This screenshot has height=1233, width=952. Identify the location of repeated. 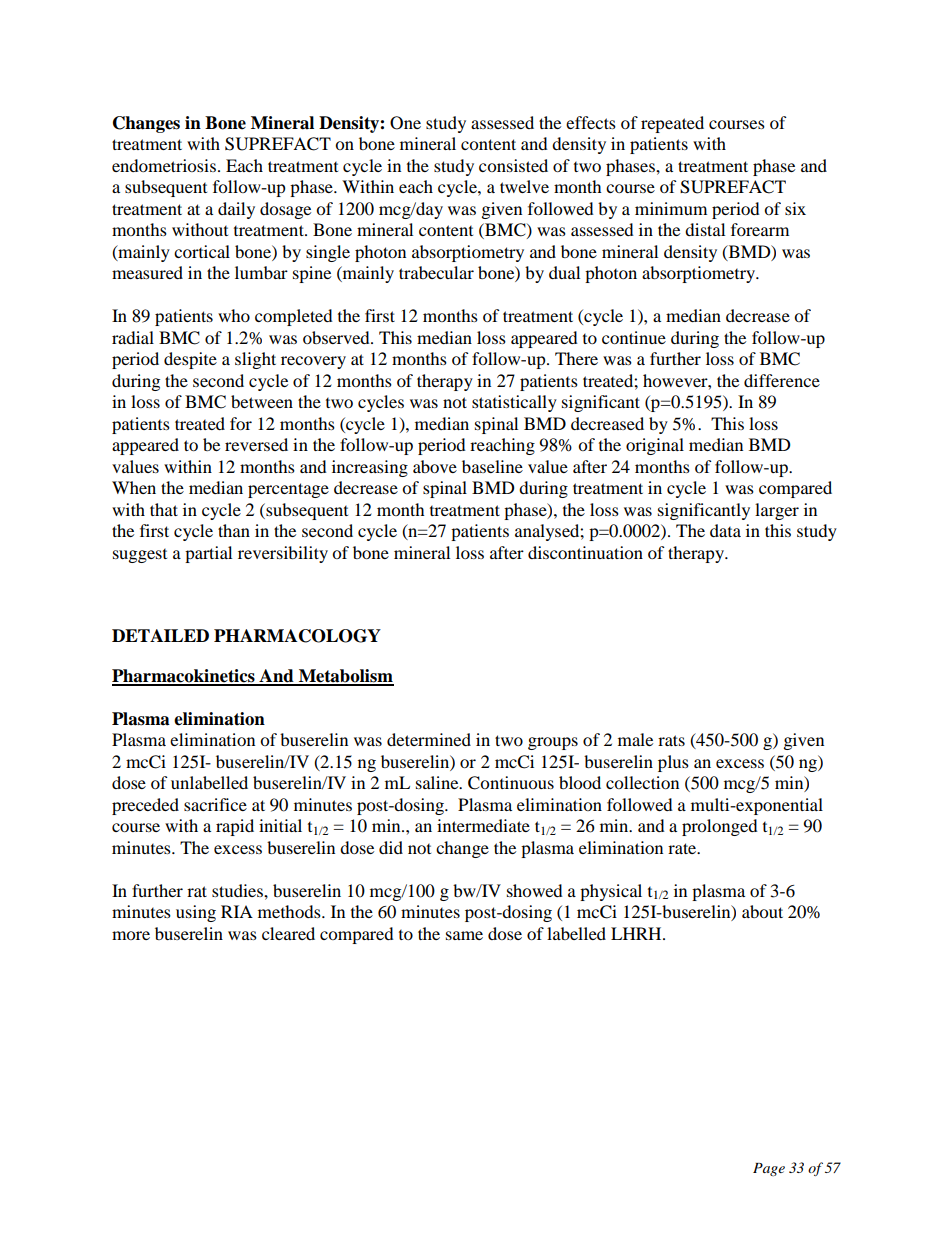
(672, 124).
